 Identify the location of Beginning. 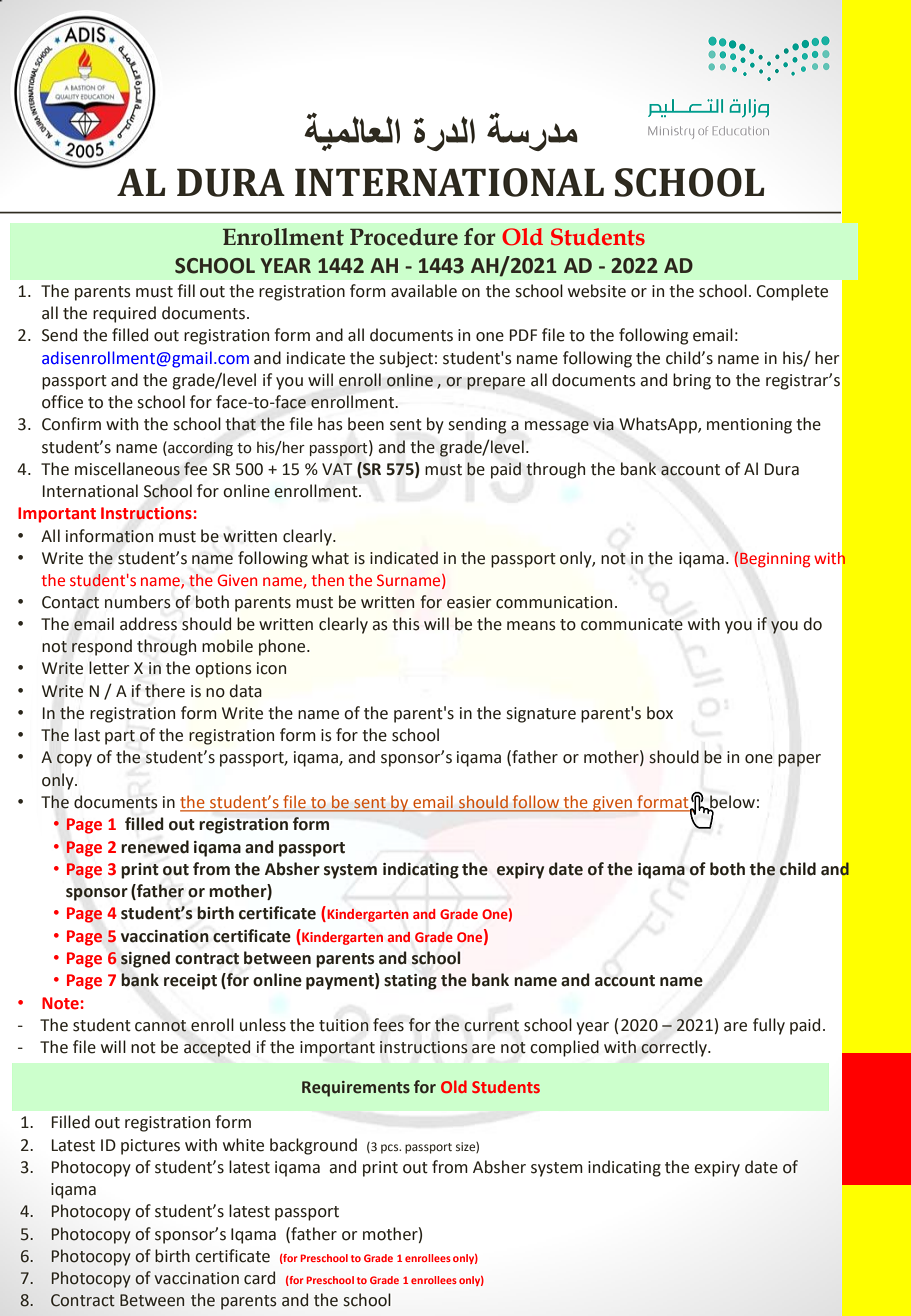
(775, 560).
